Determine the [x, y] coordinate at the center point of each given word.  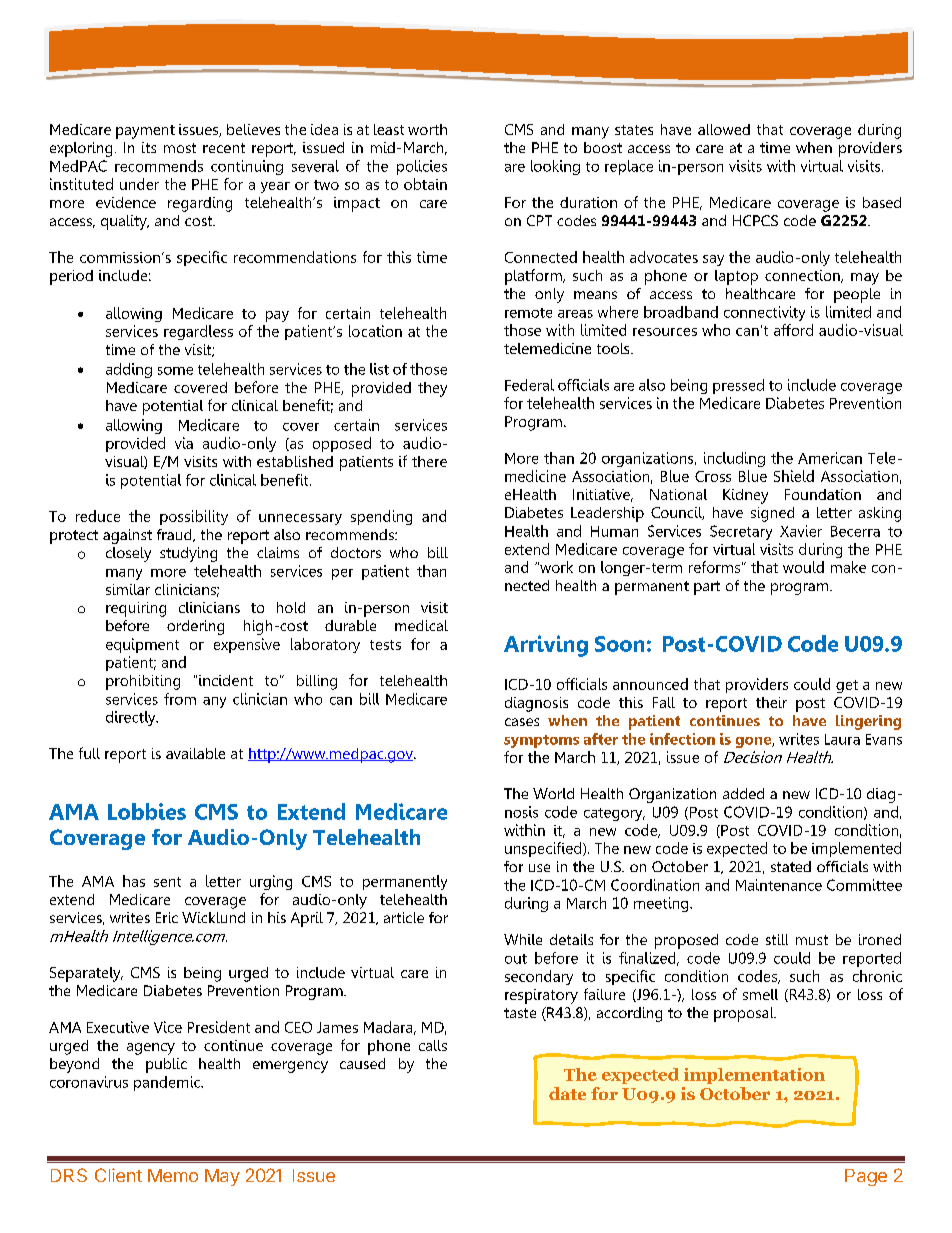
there [429, 461]
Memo [173, 1175]
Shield [794, 476]
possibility [194, 517]
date [567, 1093]
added [743, 793]
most [180, 148]
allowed [724, 129]
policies [422, 167]
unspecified [544, 849]
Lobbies [147, 811]
